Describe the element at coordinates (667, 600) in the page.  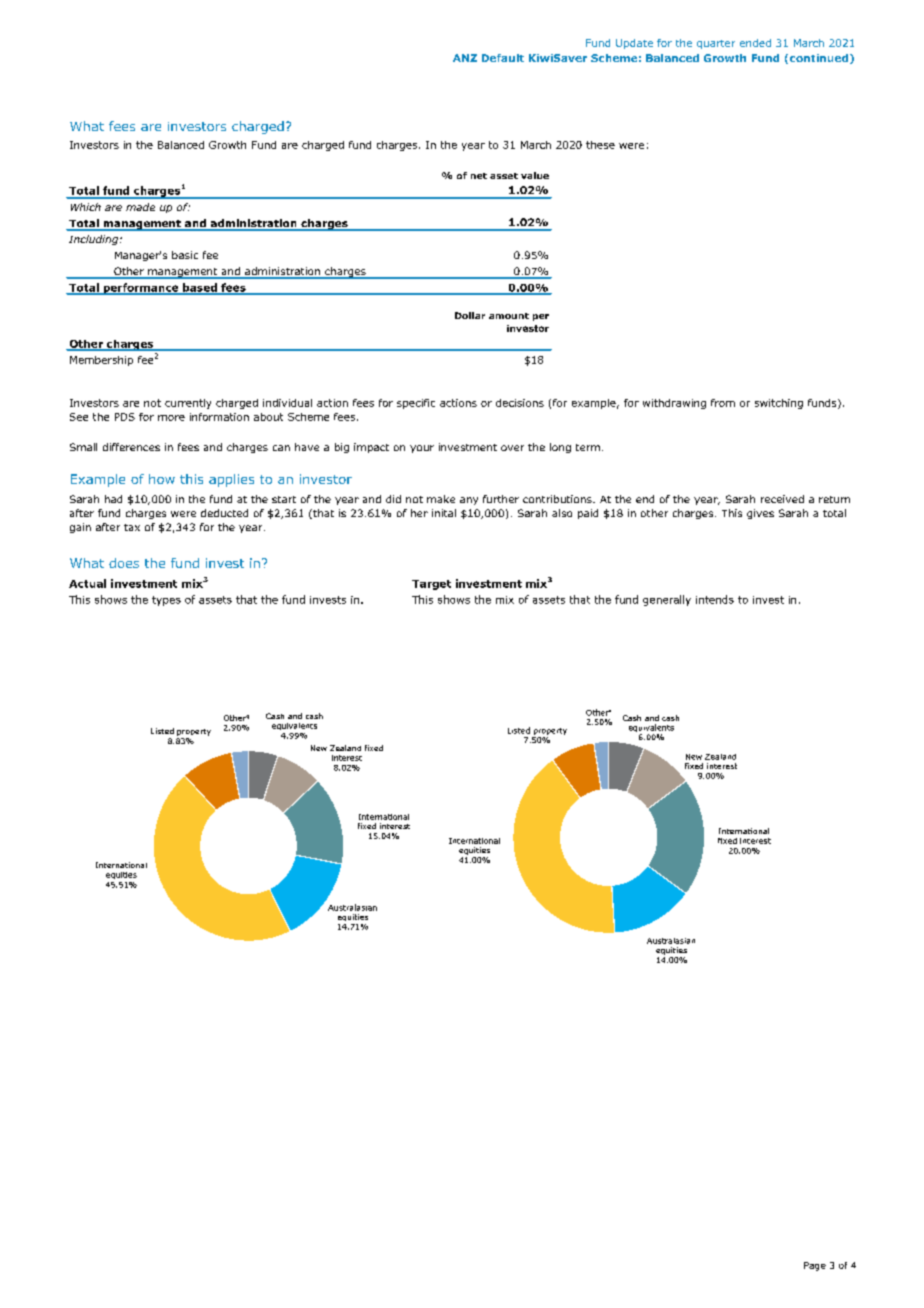
I see `generally` at that location.
